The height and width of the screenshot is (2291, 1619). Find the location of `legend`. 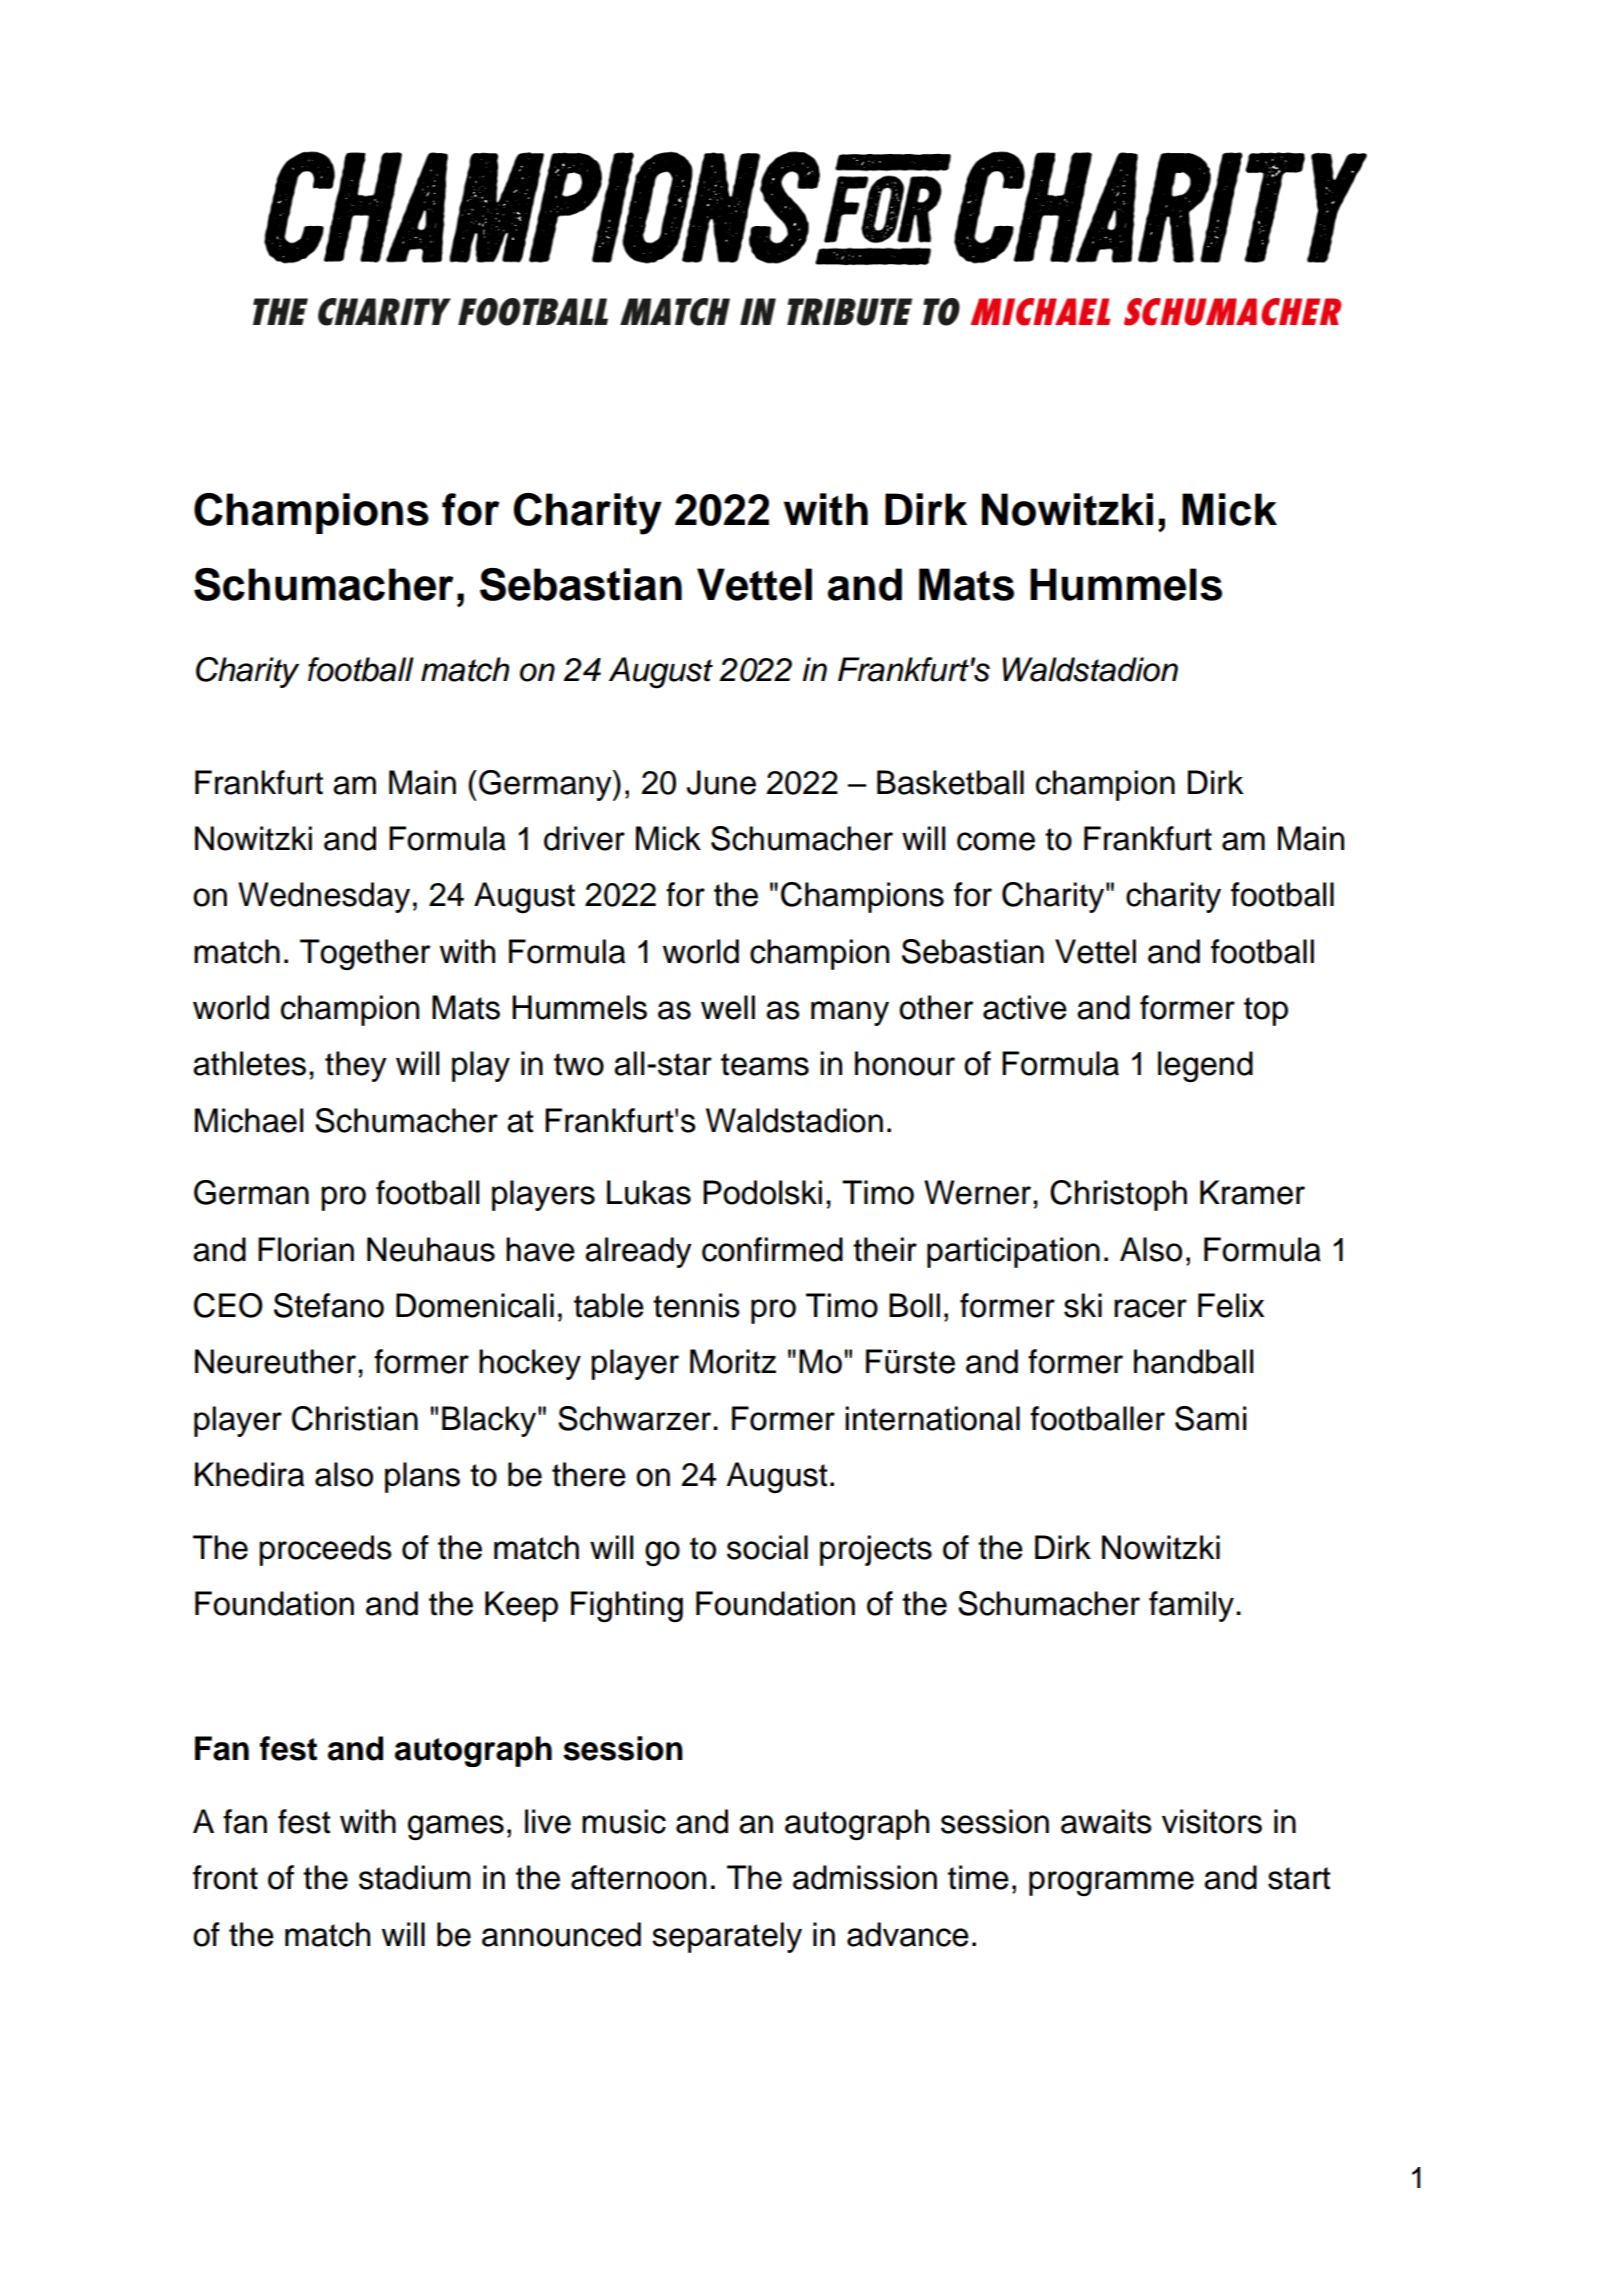

legend is located at coordinates (1205, 1067).
